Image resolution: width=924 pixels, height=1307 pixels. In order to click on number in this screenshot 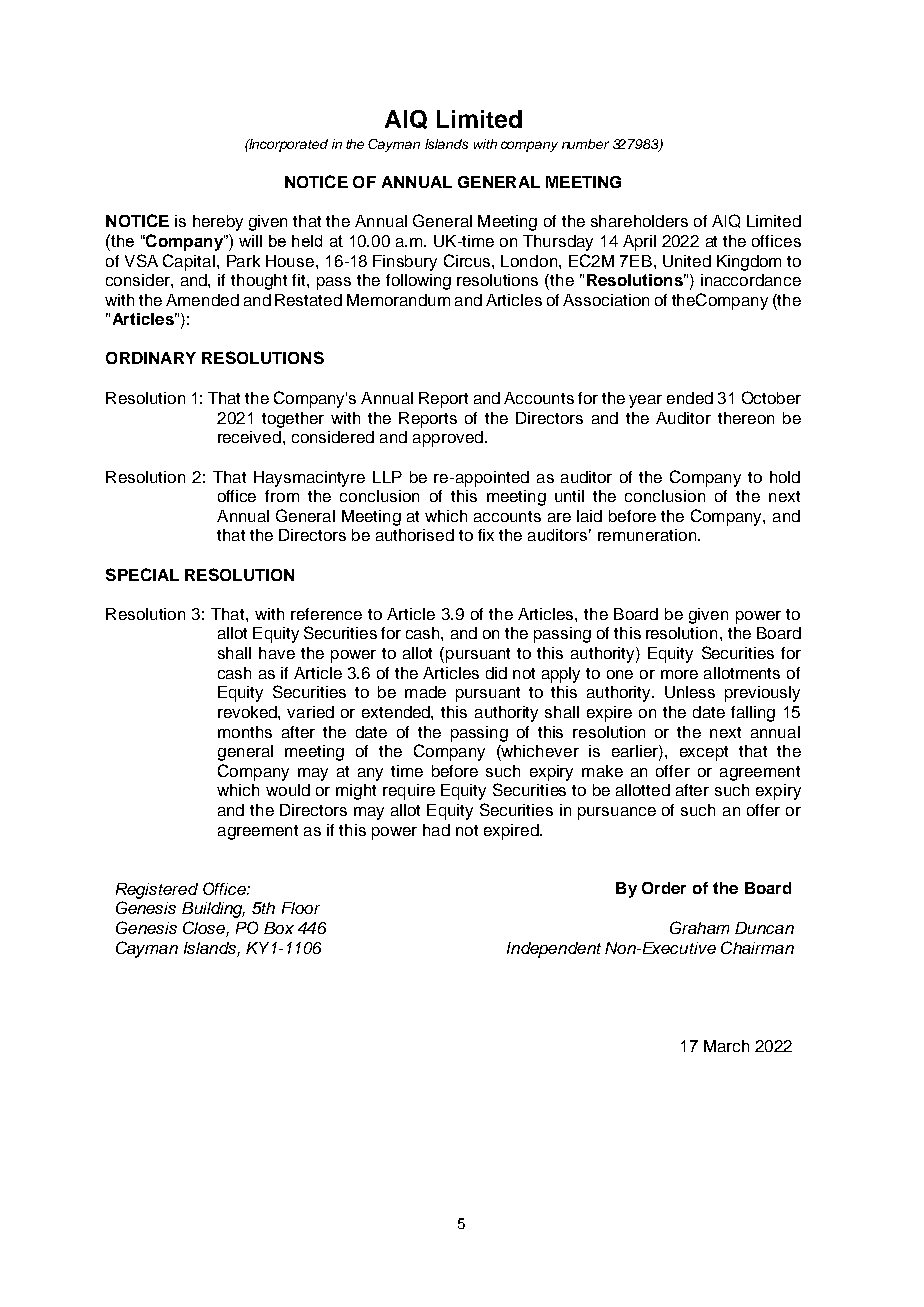, I will do `click(585, 144)`.
